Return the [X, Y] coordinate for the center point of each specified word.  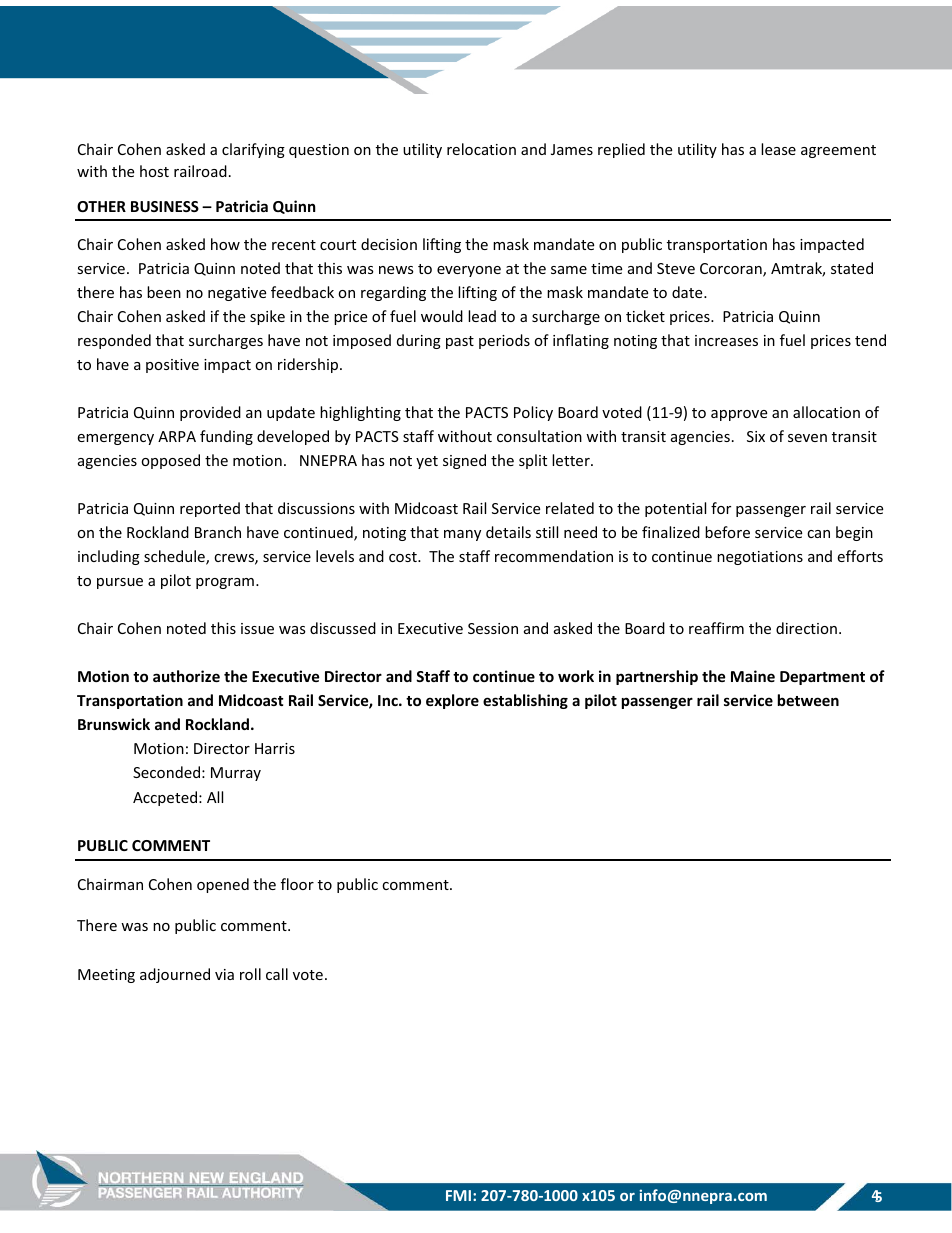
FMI [458, 1195]
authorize [186, 676]
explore [452, 701]
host [154, 171]
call [277, 974]
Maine [753, 676]
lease [778, 149]
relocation [481, 149]
